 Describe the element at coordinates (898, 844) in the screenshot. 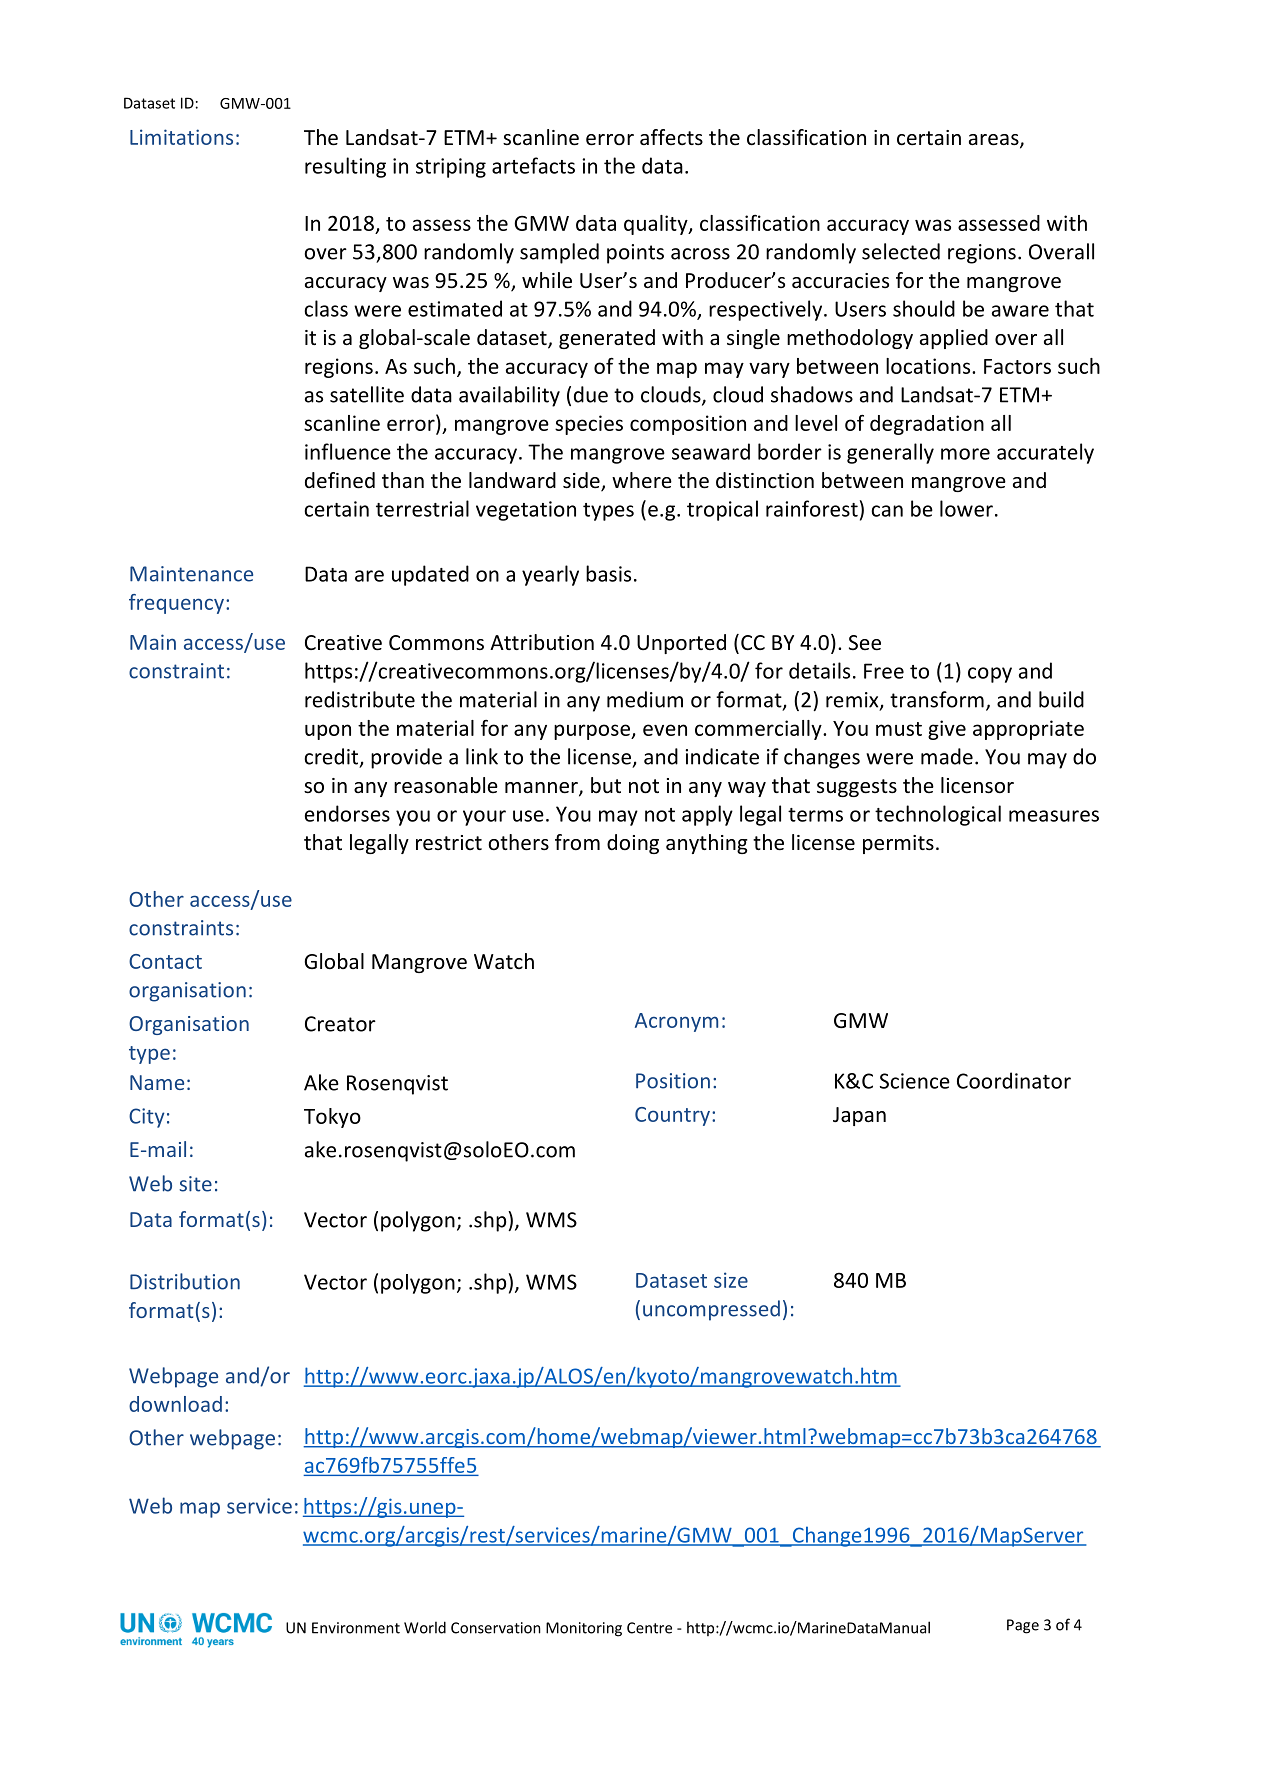

I see `permits` at that location.
